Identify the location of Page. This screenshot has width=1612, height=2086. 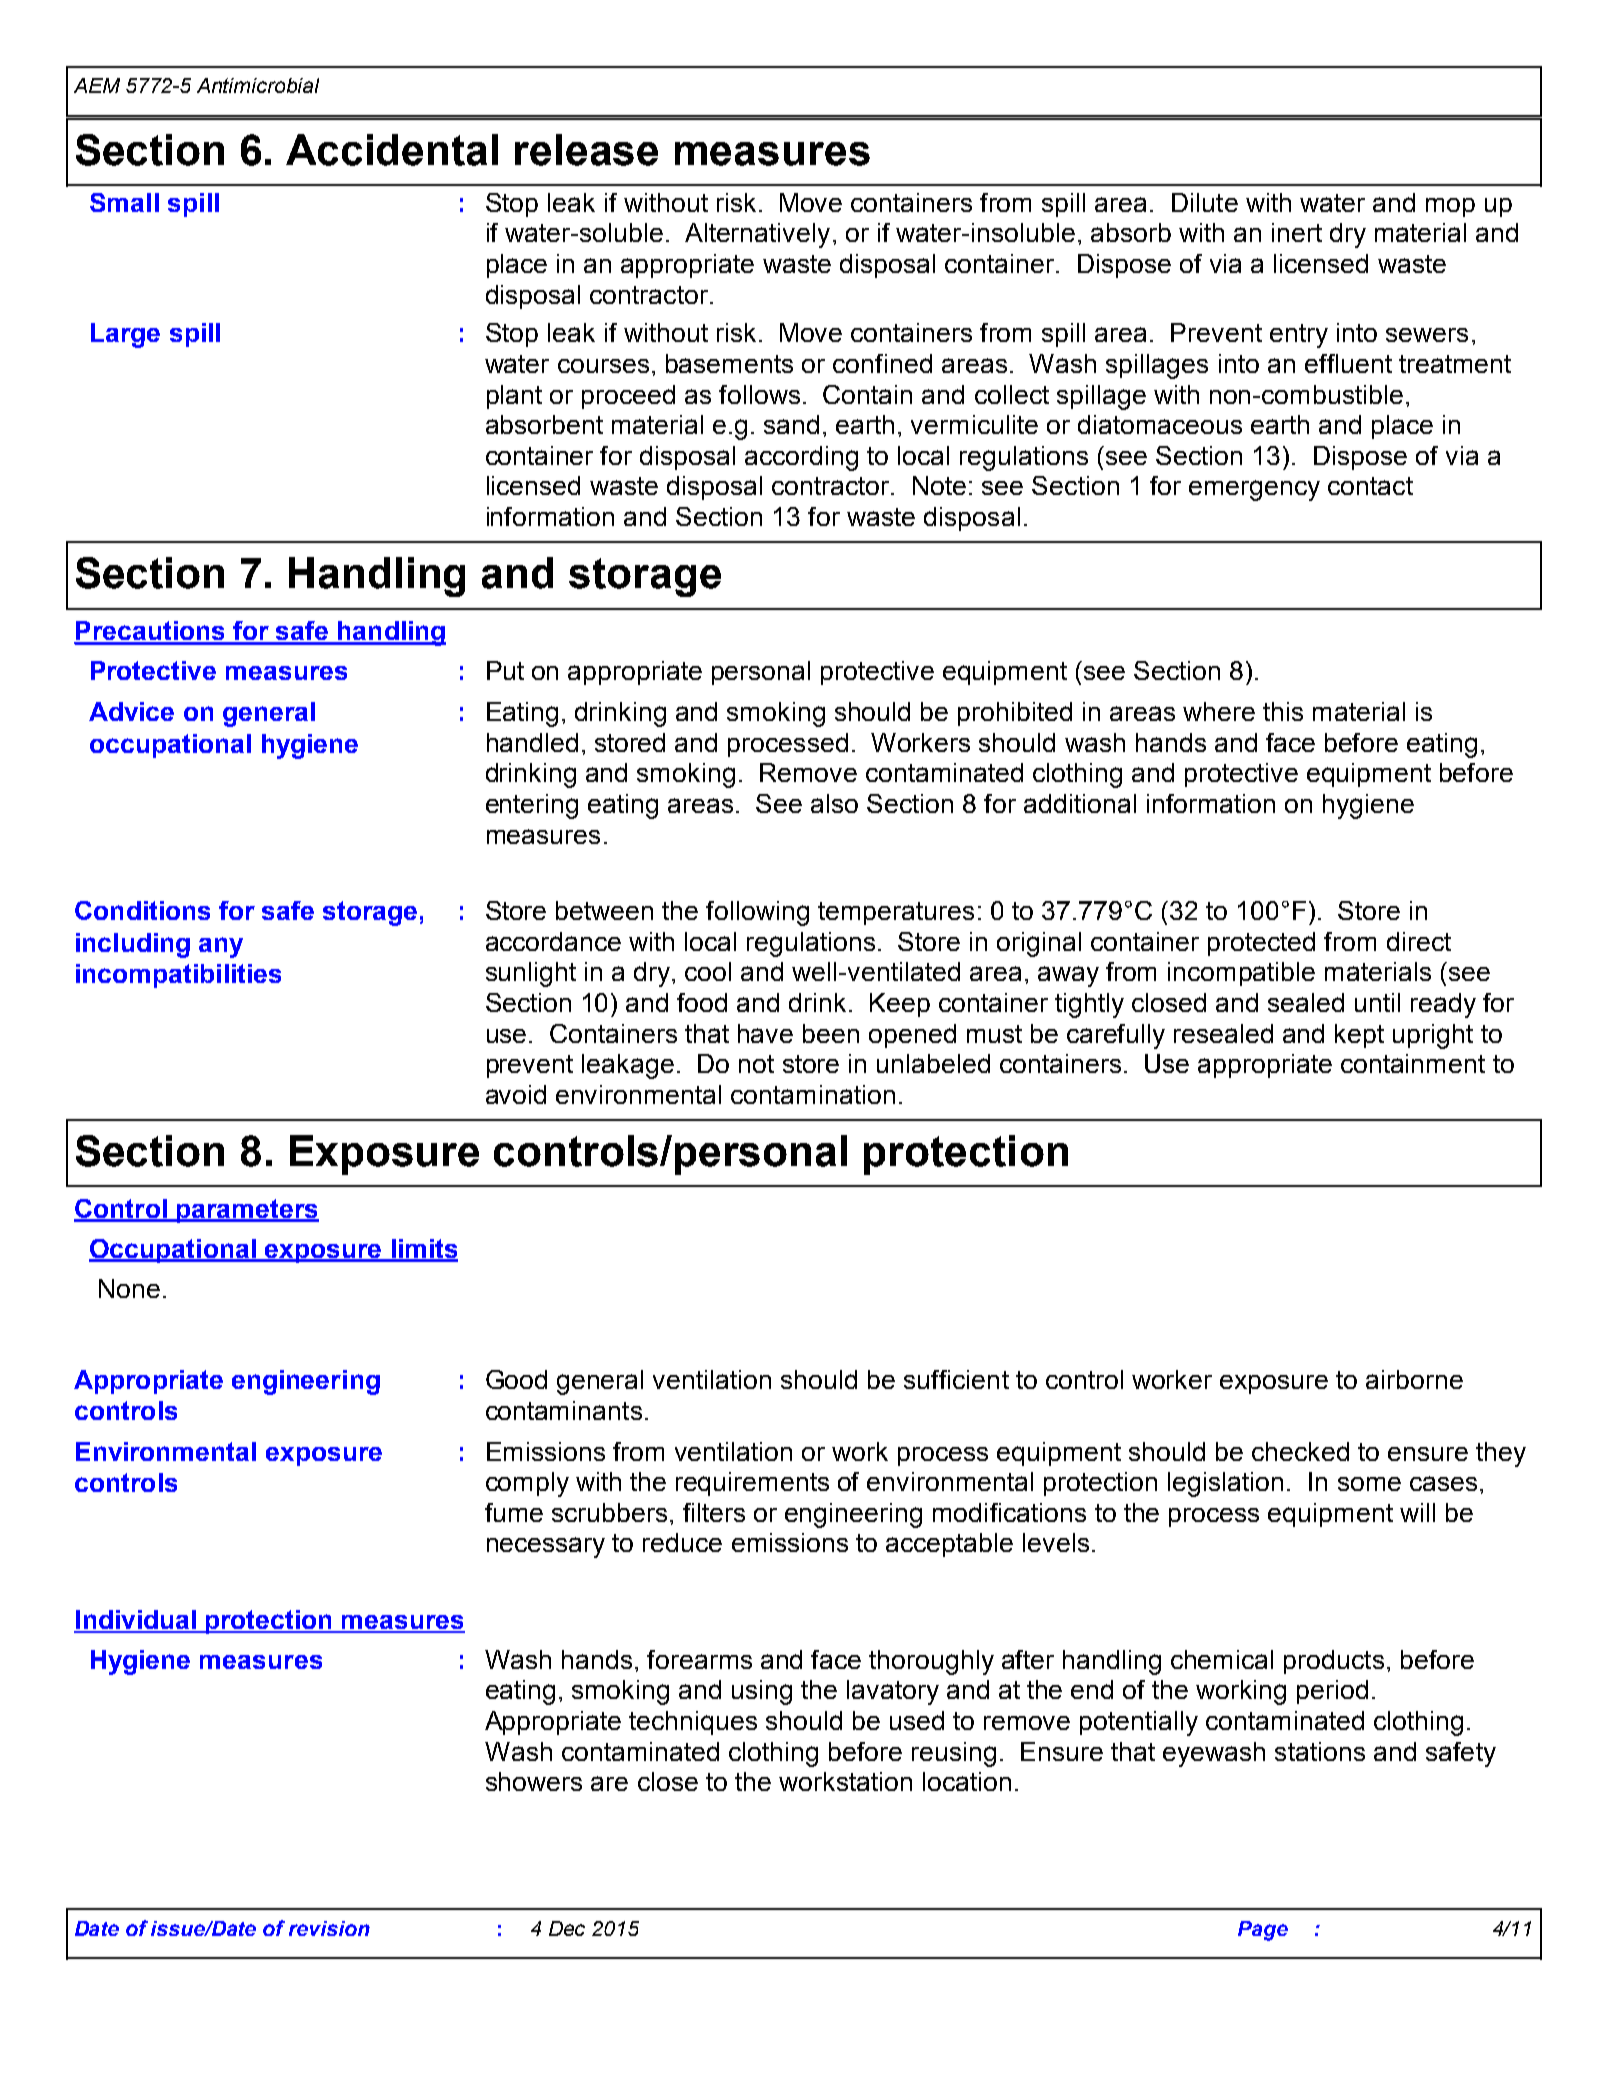
(1263, 1931).
